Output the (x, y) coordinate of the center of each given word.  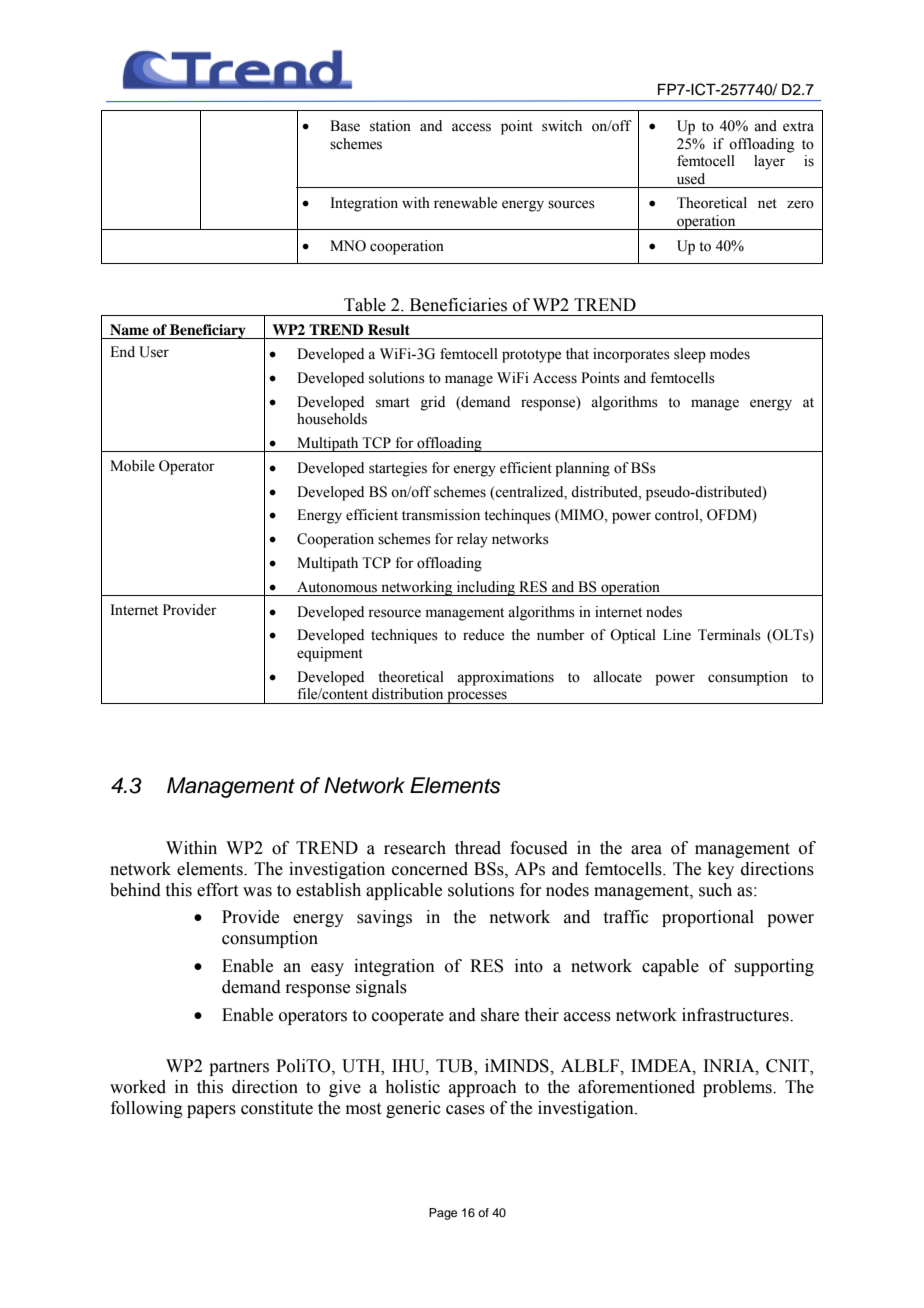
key (721, 870)
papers (211, 1111)
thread (478, 848)
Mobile (132, 466)
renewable (465, 203)
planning (582, 469)
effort (217, 890)
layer (769, 162)
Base (345, 126)
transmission (441, 515)
